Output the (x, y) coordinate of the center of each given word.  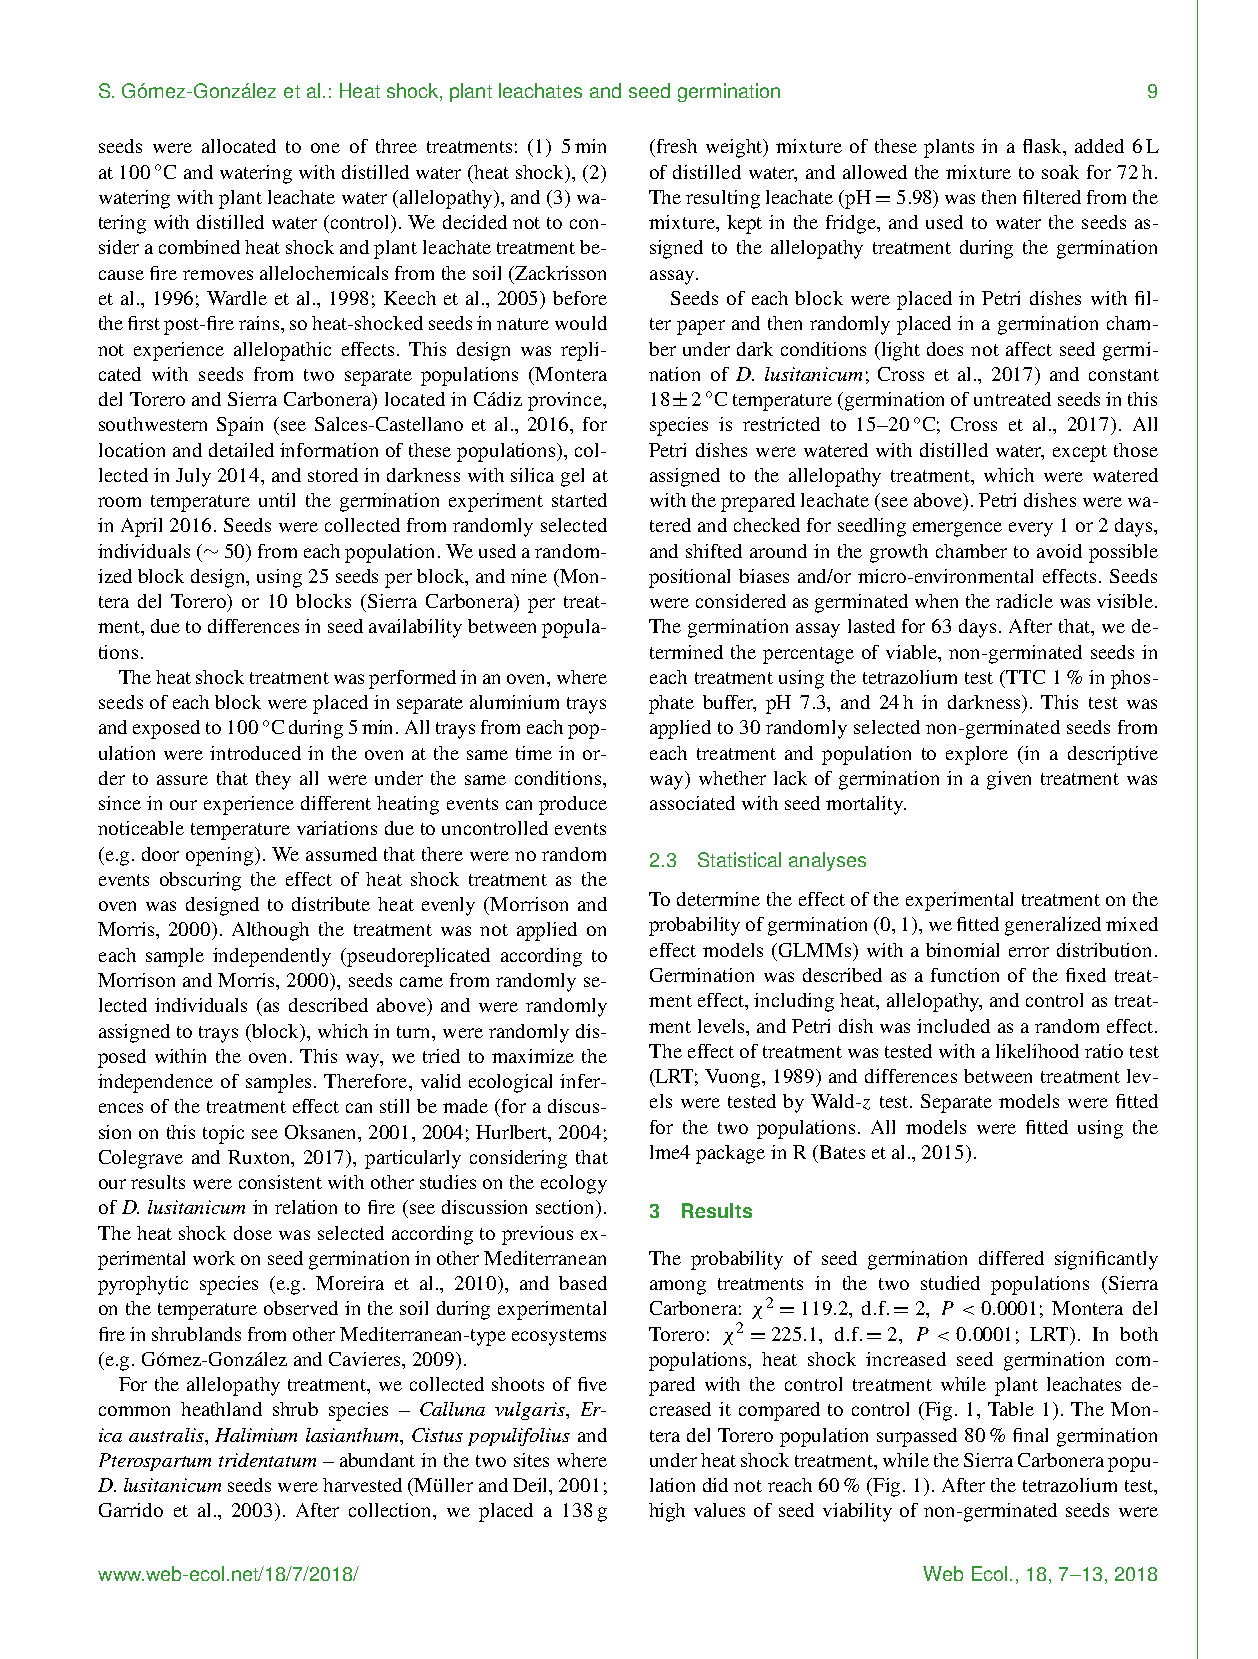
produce (573, 805)
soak (1060, 172)
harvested (362, 1485)
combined (199, 247)
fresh (675, 146)
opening (221, 856)
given (1009, 780)
